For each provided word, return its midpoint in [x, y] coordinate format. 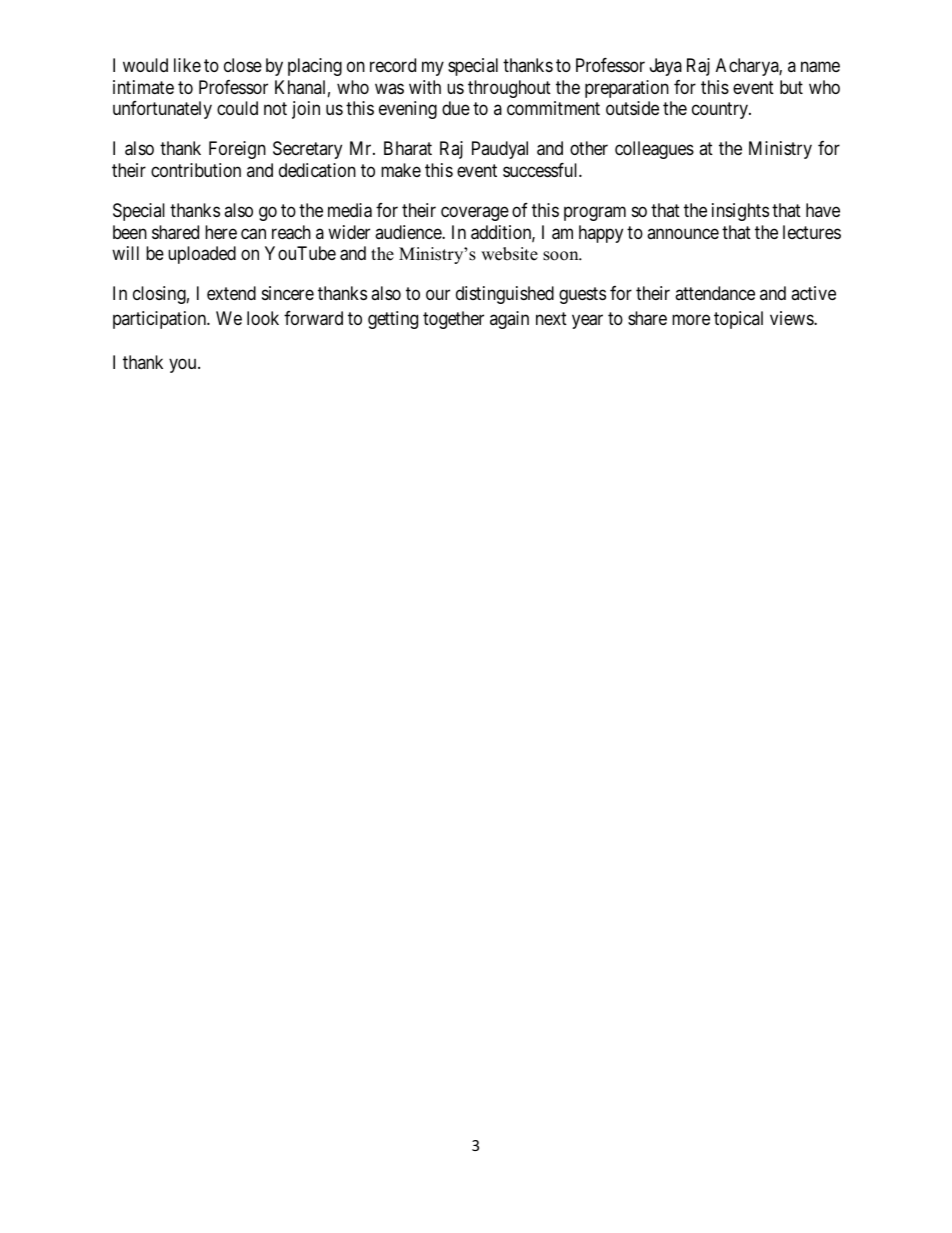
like [187, 65]
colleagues [654, 150]
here [221, 232]
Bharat [408, 148]
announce [683, 233]
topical [738, 320]
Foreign [237, 150]
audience [409, 232]
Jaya [666, 67]
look [263, 318]
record [393, 65]
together [453, 320]
